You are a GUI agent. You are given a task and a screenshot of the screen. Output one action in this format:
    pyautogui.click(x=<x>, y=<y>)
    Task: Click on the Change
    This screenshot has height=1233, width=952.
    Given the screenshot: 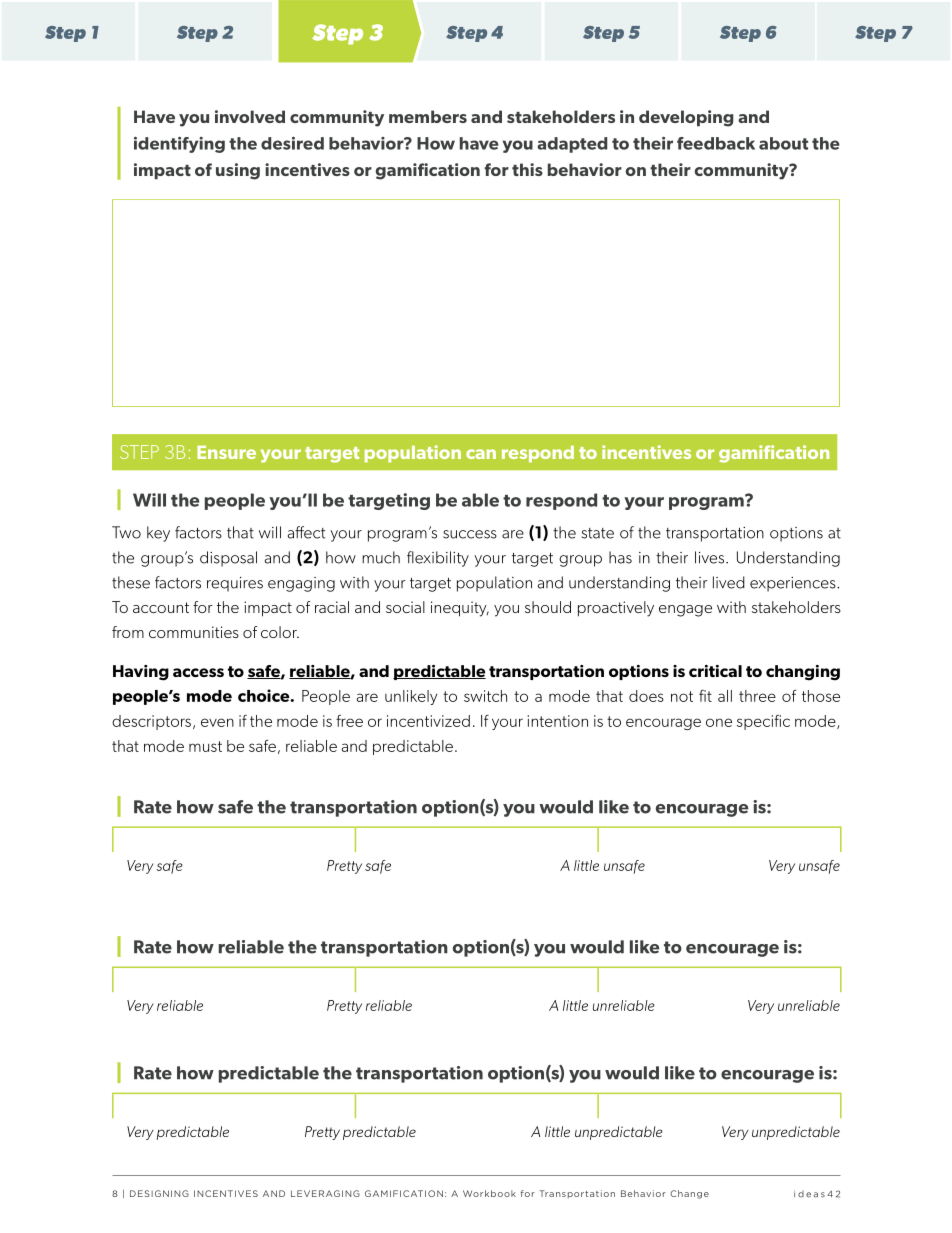 What is the action you would take?
    pyautogui.click(x=689, y=1194)
